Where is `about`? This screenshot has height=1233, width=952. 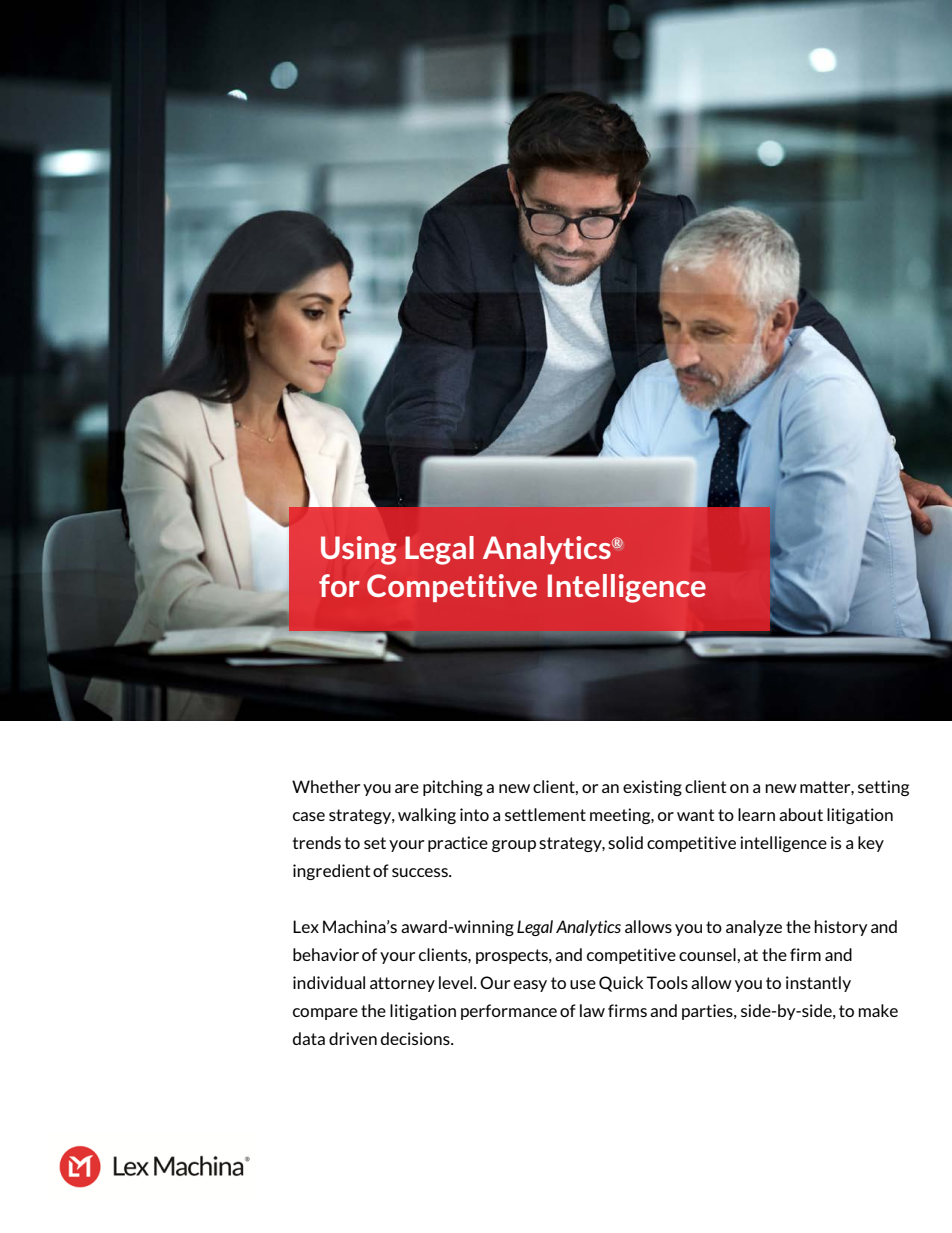
about is located at coordinates (801, 814).
